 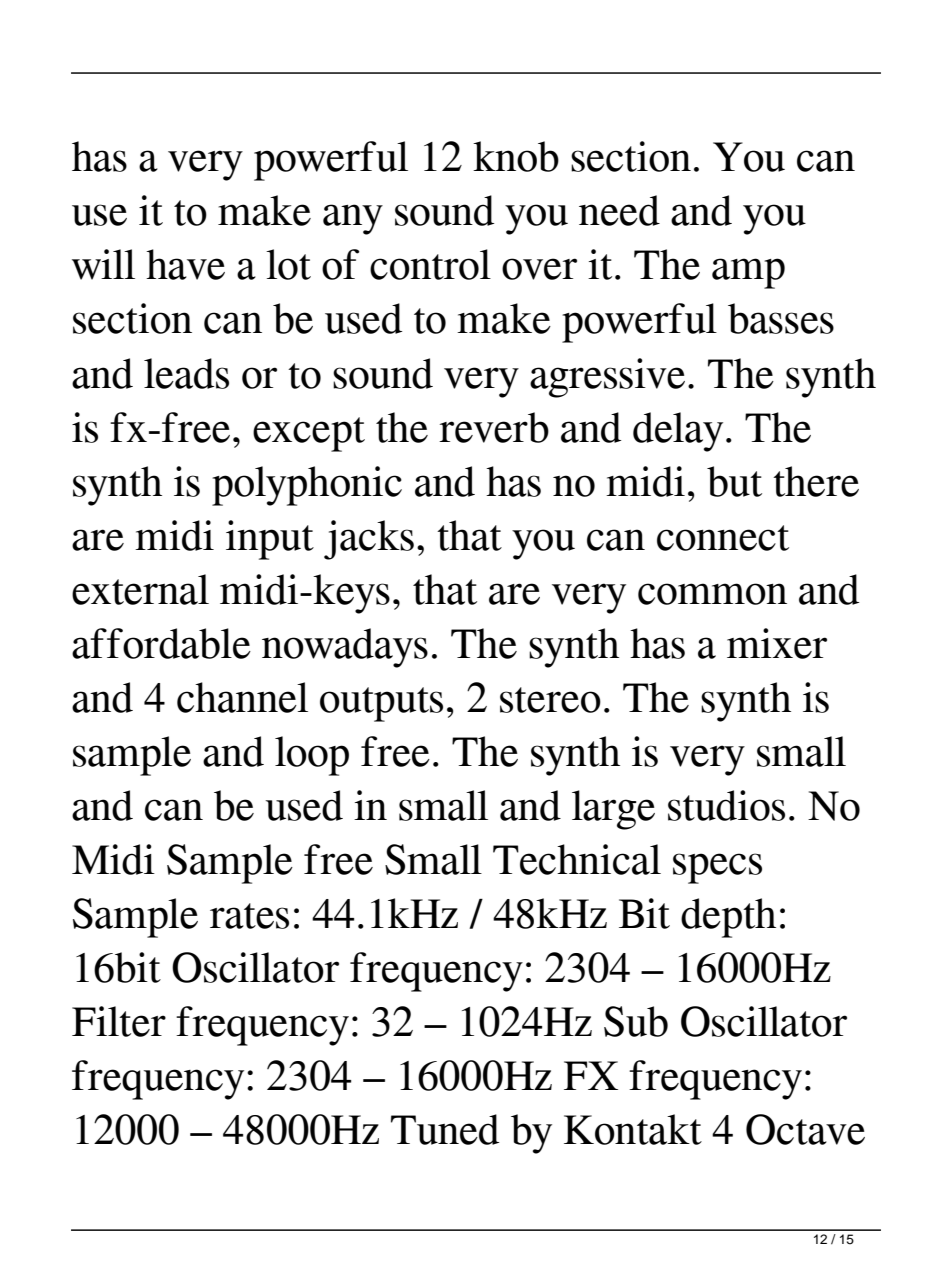 What do you see at coordinates (516, 156) in the screenshot?
I see `knob` at bounding box center [516, 156].
